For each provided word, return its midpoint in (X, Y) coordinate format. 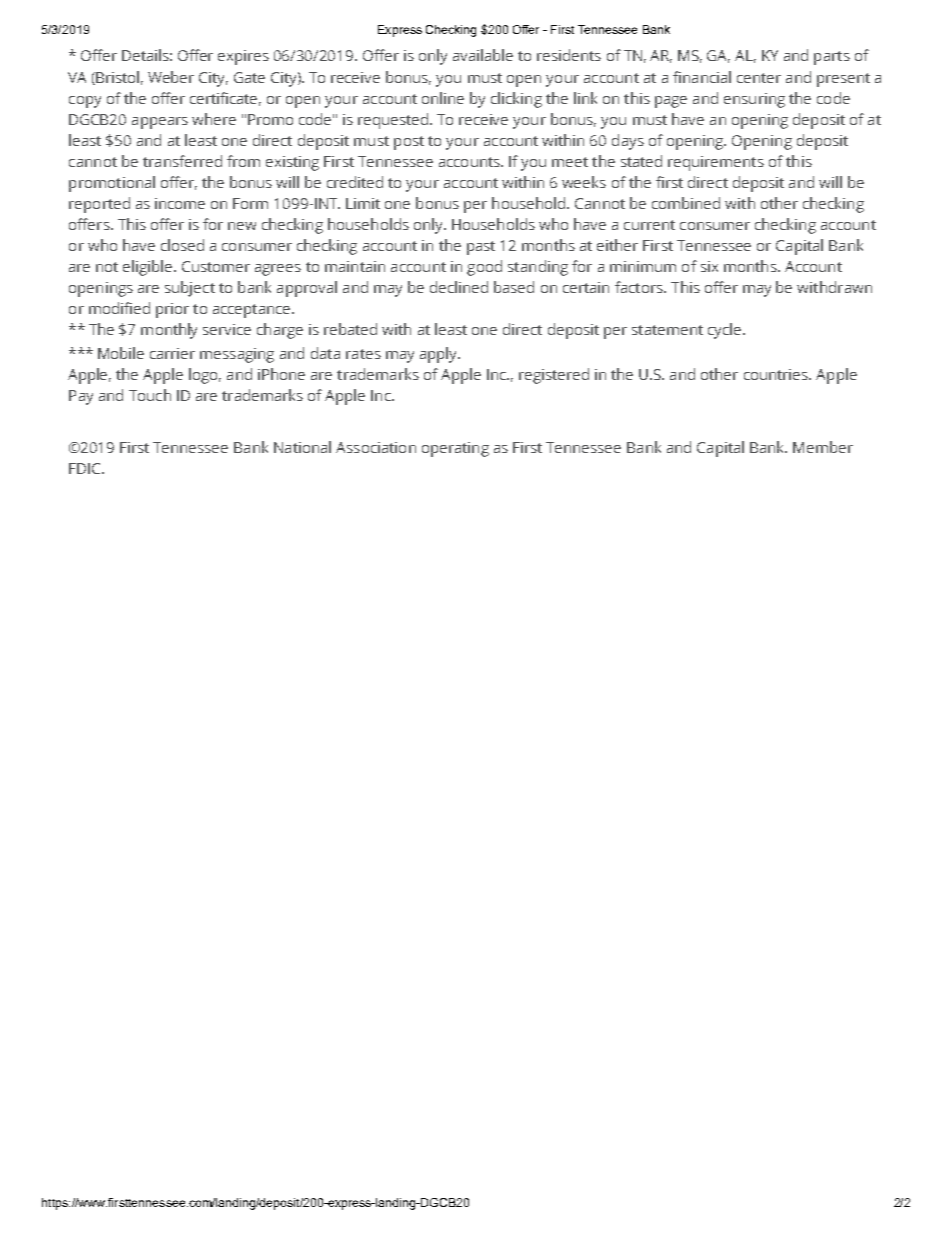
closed (182, 245)
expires (243, 57)
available (483, 55)
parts (832, 58)
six (709, 266)
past (481, 248)
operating (455, 449)
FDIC (86, 468)
